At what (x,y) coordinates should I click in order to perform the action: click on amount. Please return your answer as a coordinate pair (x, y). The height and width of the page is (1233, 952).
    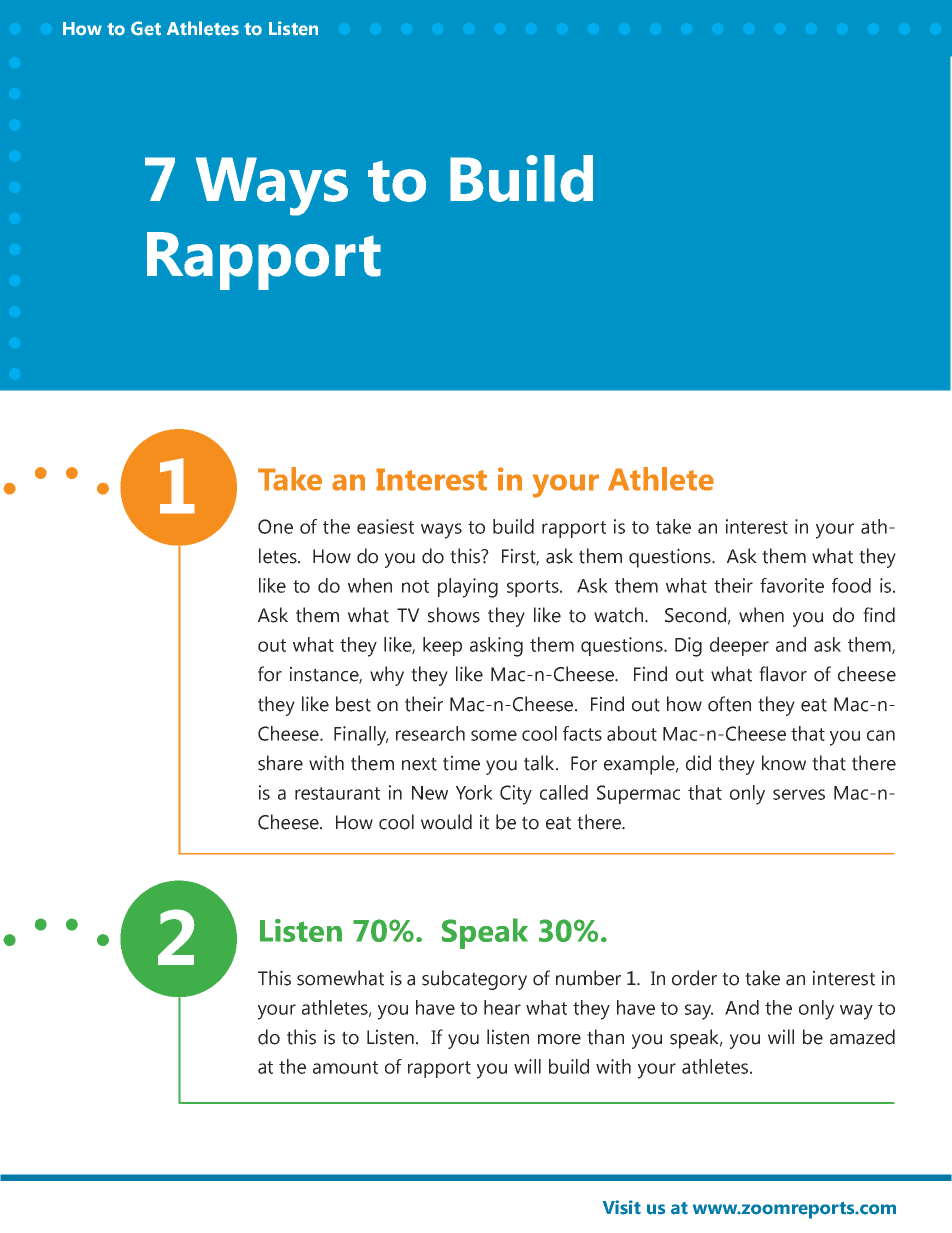
    Looking at the image, I should click on (345, 1067).
